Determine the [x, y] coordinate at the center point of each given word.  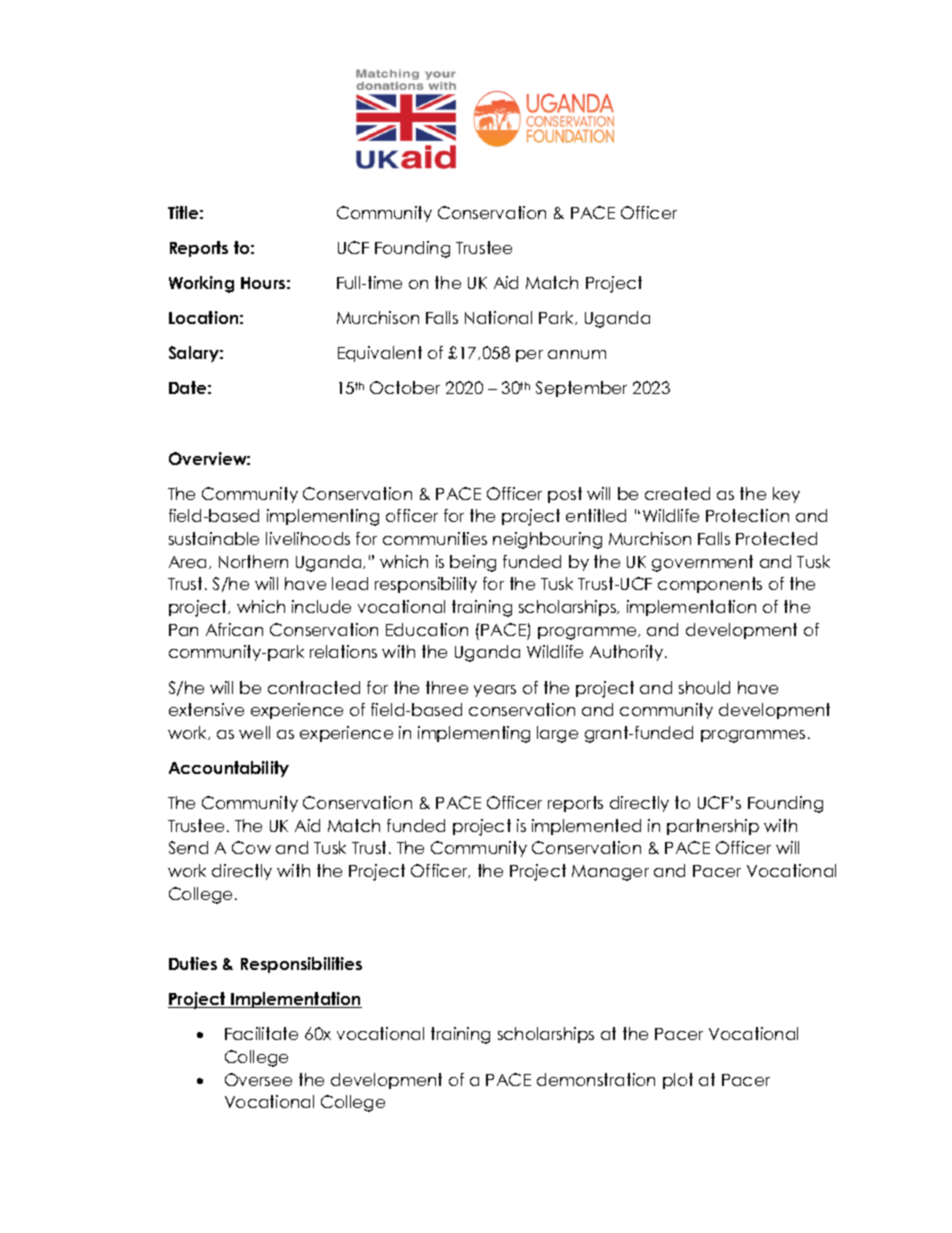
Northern [253, 561]
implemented [586, 827]
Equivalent [380, 354]
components [710, 585]
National [498, 317]
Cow [251, 847]
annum [577, 354]
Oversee [258, 1079]
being [473, 563]
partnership [713, 827]
